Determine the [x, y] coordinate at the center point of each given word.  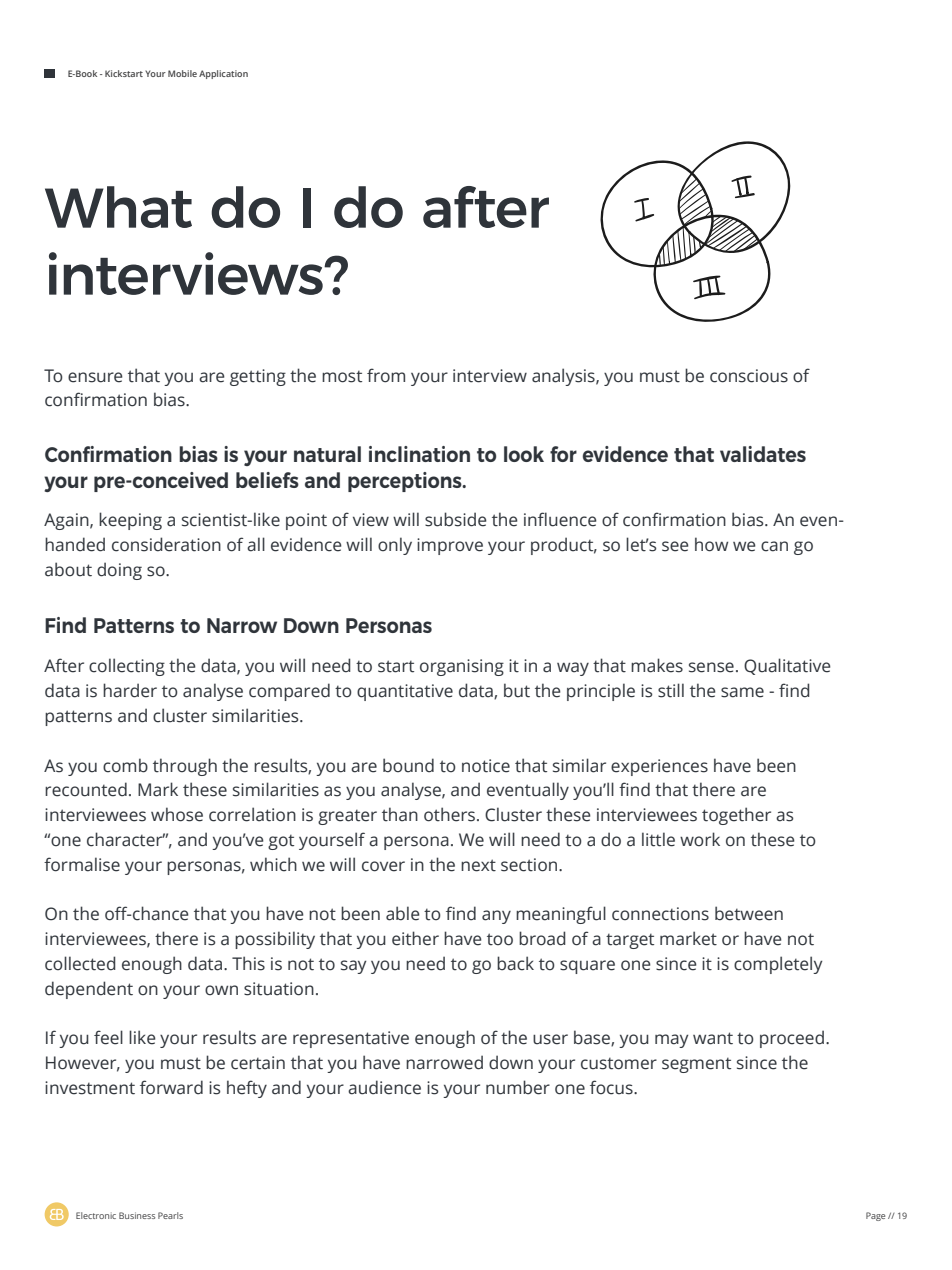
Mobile [182, 73]
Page [875, 1216]
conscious [749, 376]
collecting [127, 667]
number [518, 1087]
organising [462, 667]
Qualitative [787, 666]
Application [223, 74]
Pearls [170, 1215]
